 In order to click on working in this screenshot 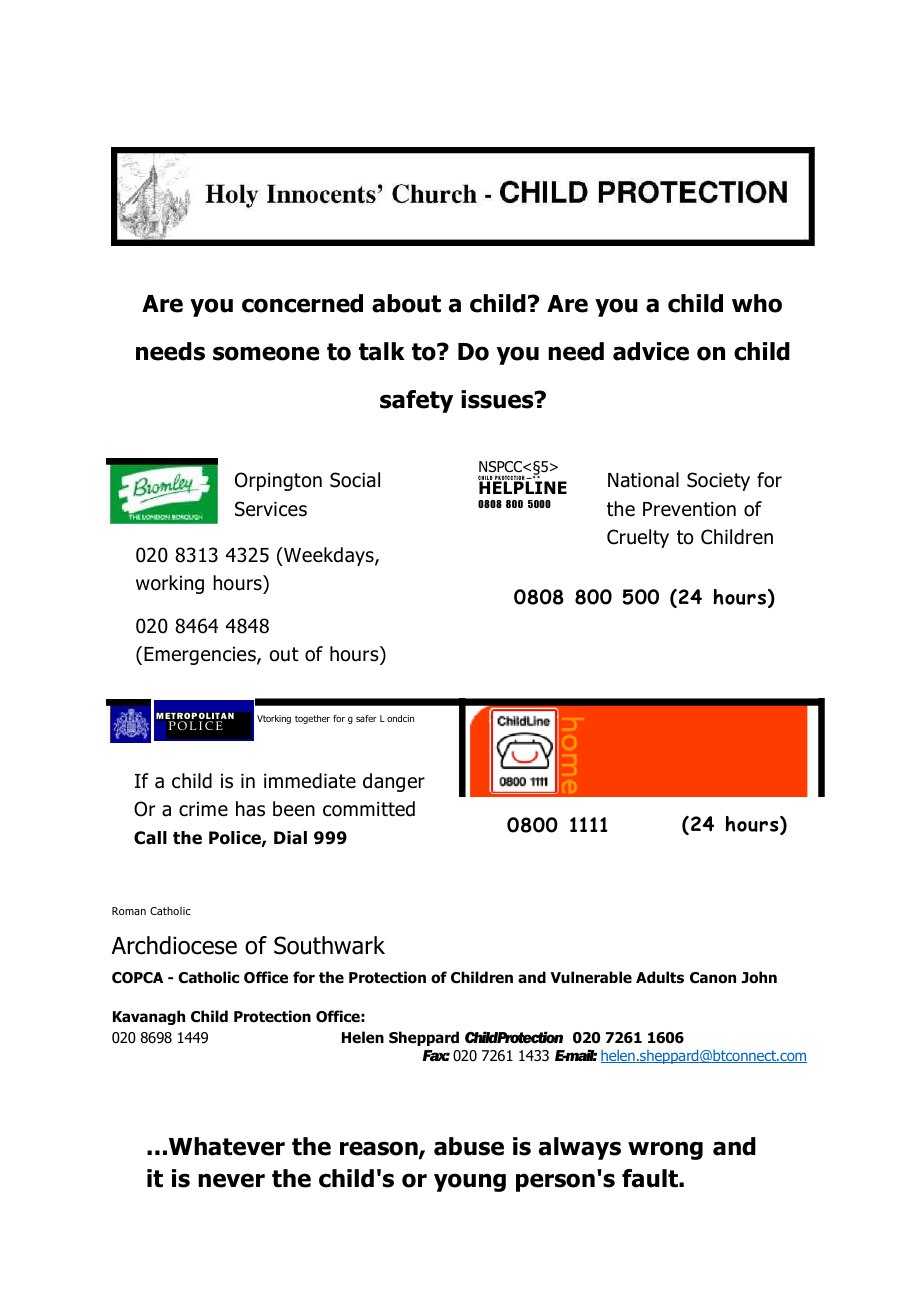, I will do `click(170, 584)`.
